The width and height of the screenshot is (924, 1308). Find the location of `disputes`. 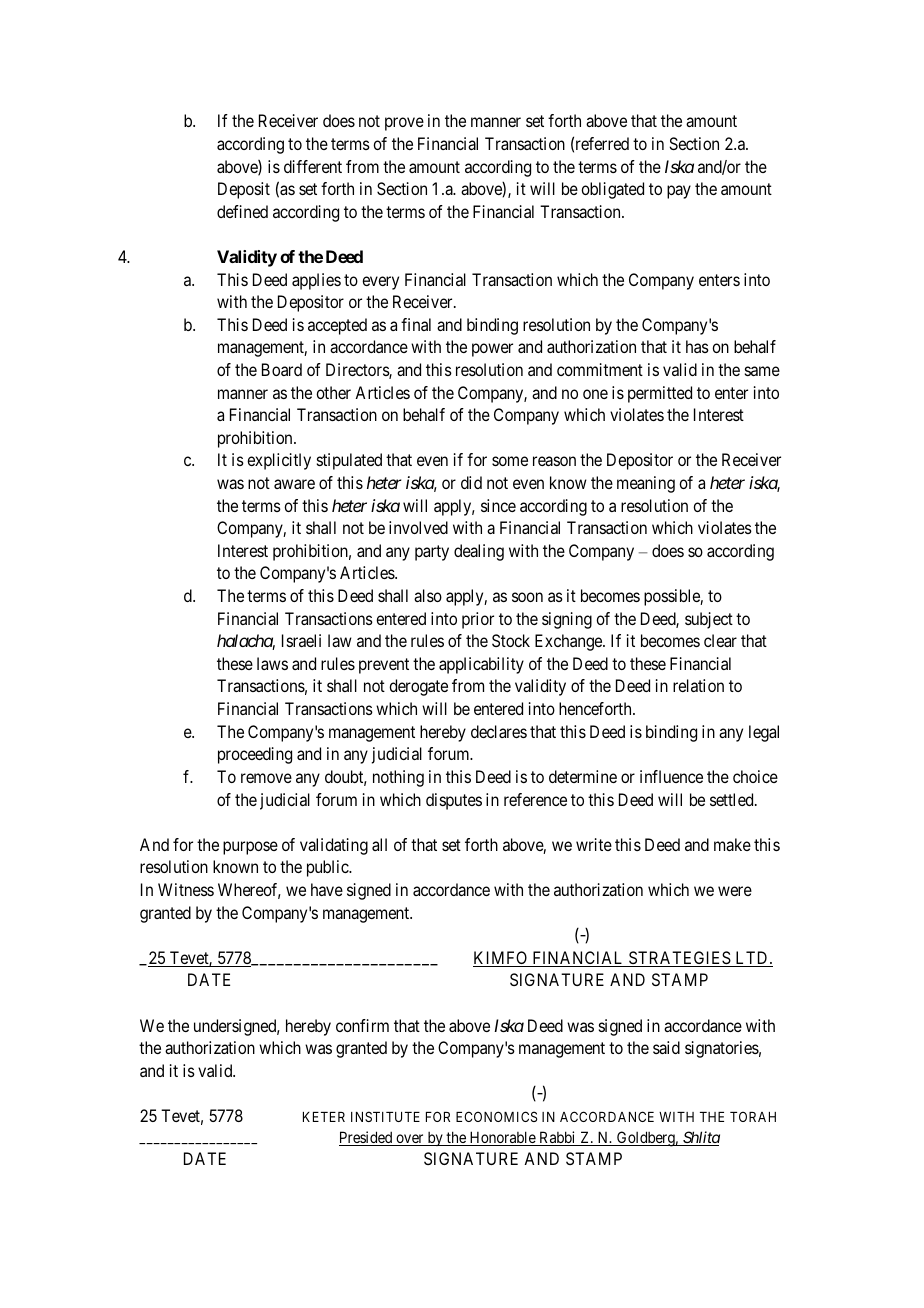

disputes is located at coordinates (454, 801).
